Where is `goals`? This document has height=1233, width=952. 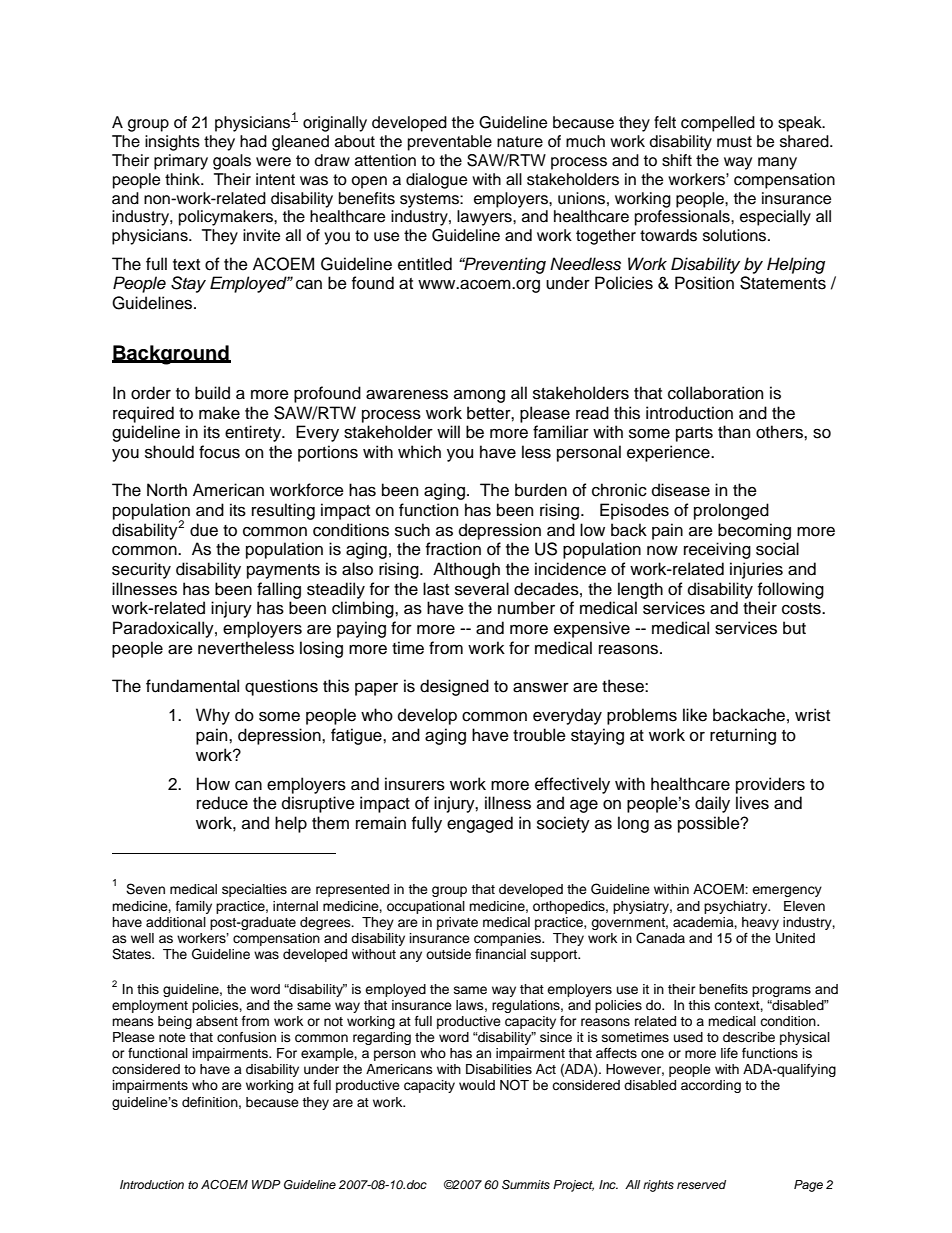
goals is located at coordinates (232, 162).
